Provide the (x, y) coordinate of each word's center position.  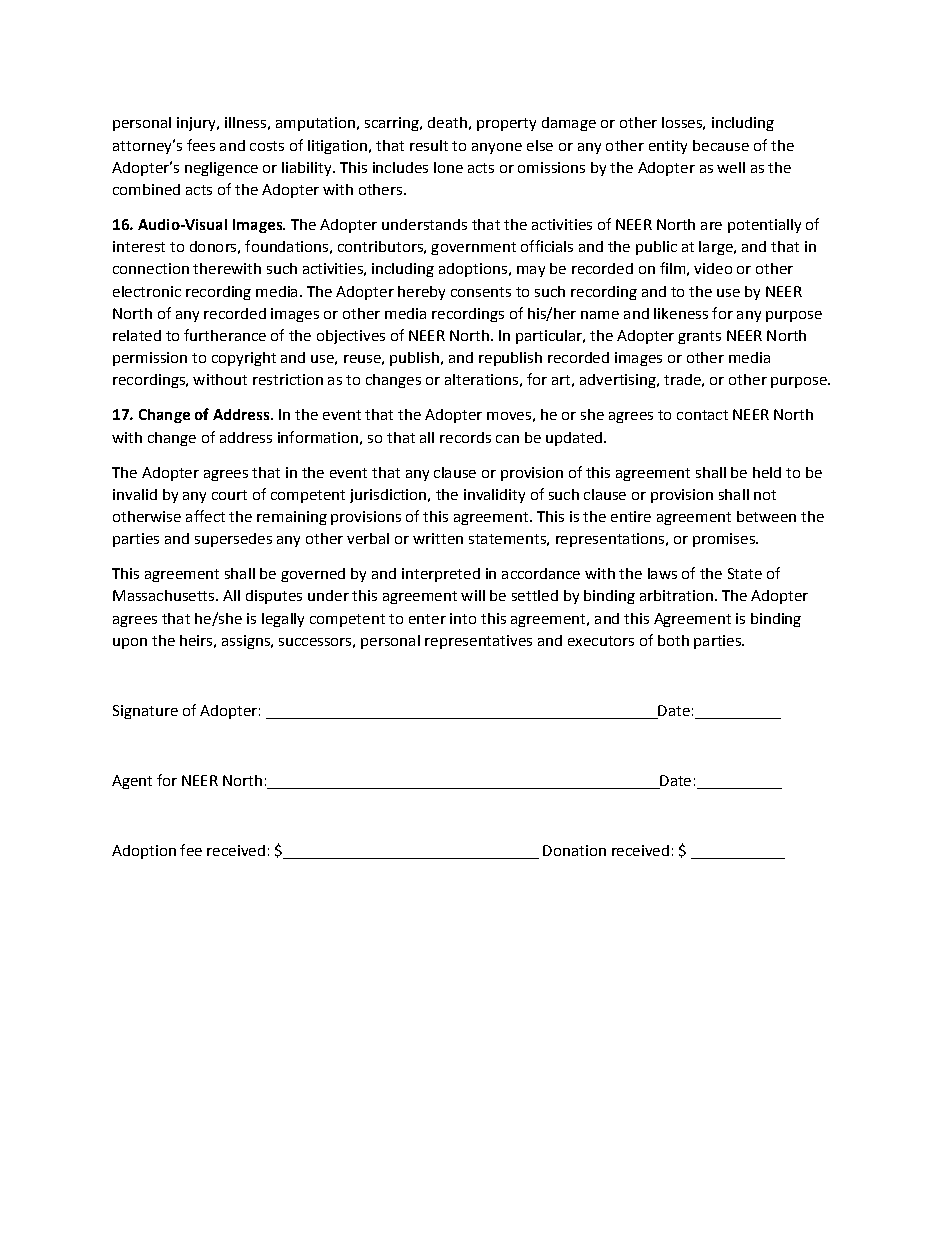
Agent (132, 782)
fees (201, 145)
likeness (681, 313)
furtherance (225, 335)
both (673, 640)
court (229, 495)
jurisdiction (389, 496)
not (765, 495)
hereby (421, 293)
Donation (574, 850)
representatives (478, 642)
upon (130, 643)
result (429, 145)
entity (668, 147)
